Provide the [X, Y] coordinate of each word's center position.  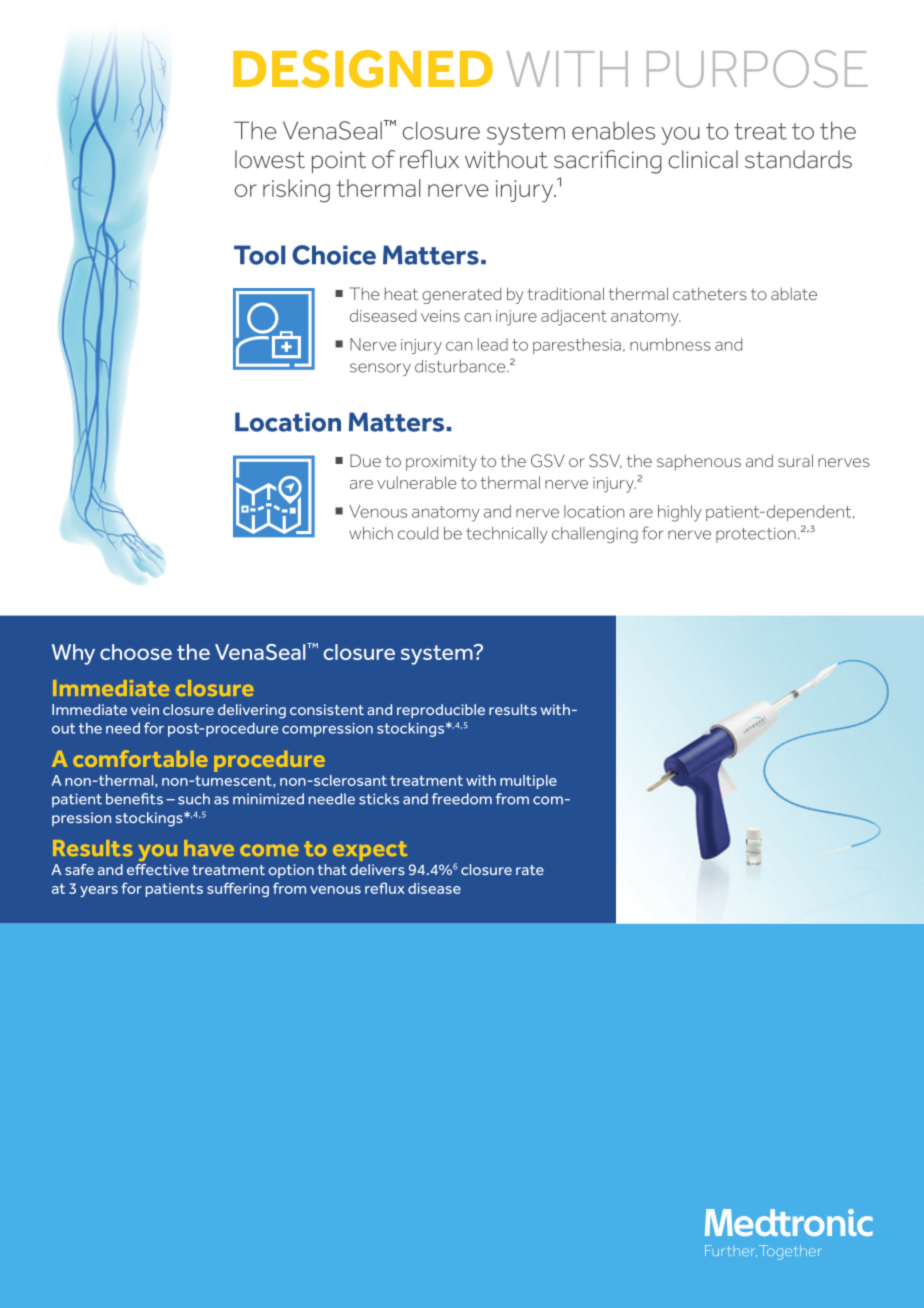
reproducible [441, 711]
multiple [528, 782]
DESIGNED [363, 69]
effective [158, 869]
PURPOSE [757, 69]
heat [401, 293]
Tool [259, 255]
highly [680, 513]
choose [136, 652]
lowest [270, 159]
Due [365, 460]
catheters [710, 293]
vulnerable [416, 482]
